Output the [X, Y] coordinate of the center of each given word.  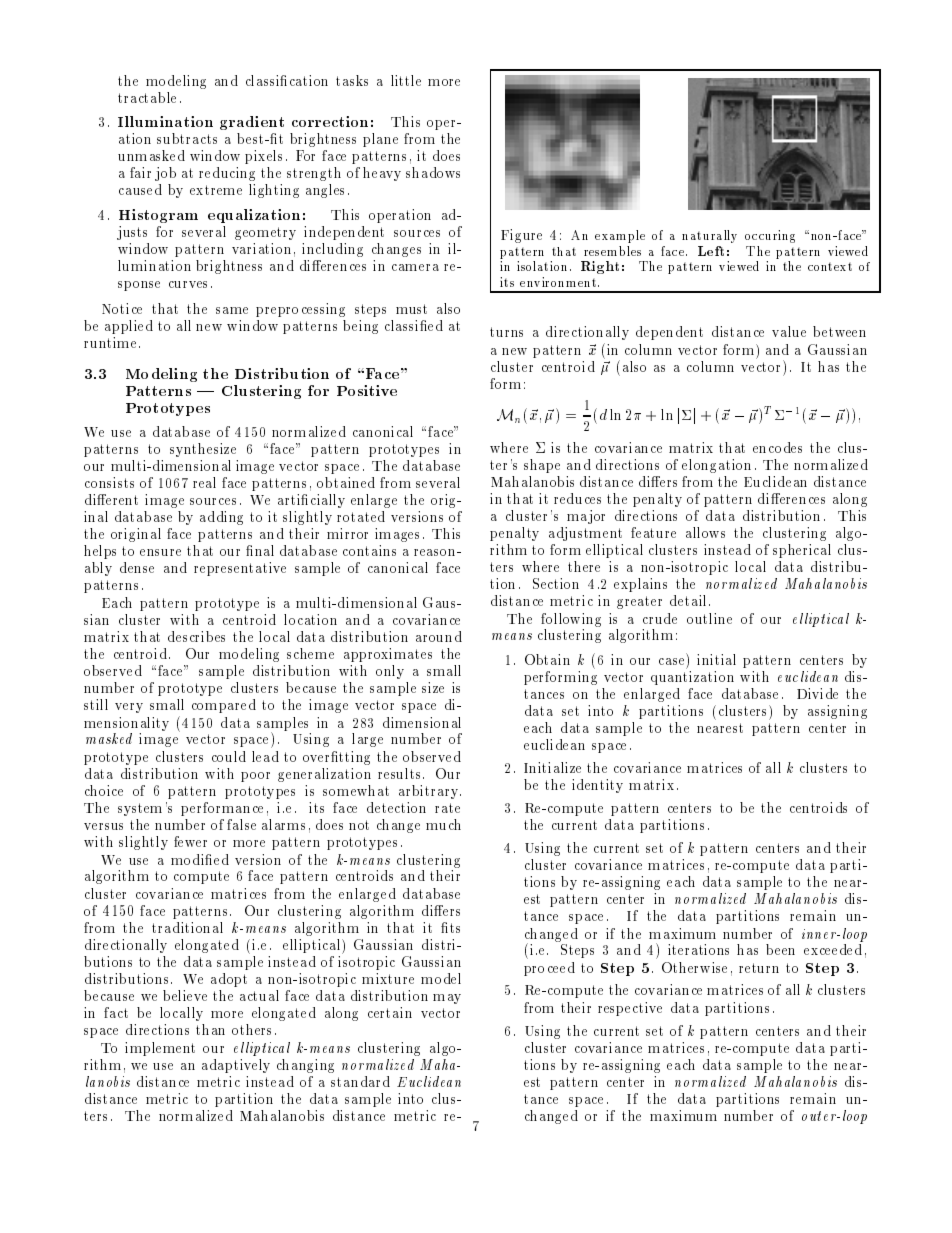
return [759, 968]
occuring [770, 236]
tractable [147, 97]
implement [160, 1049]
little [406, 80]
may [447, 999]
